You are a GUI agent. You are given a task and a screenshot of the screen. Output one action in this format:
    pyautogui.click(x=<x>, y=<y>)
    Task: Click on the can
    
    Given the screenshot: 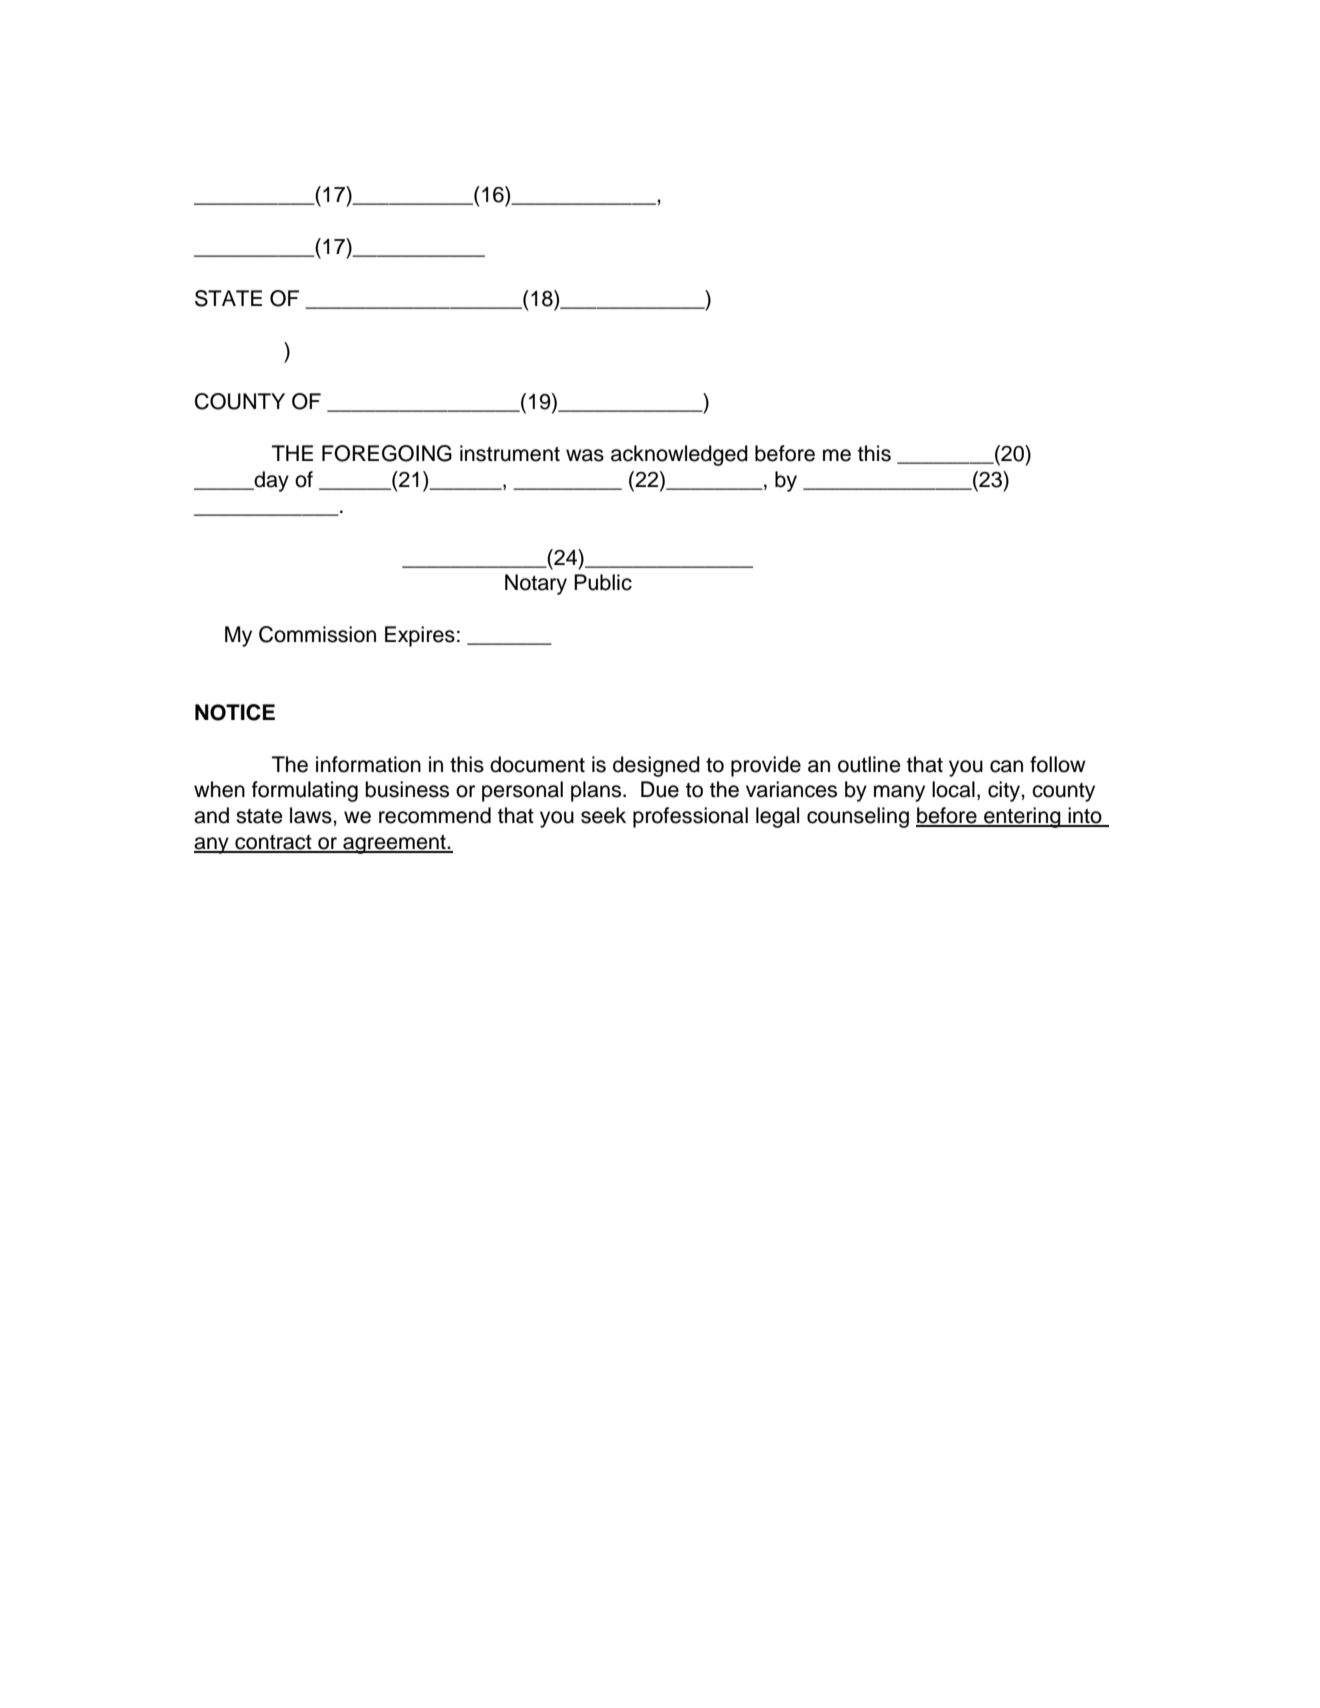 What is the action you would take?
    pyautogui.click(x=1006, y=766)
